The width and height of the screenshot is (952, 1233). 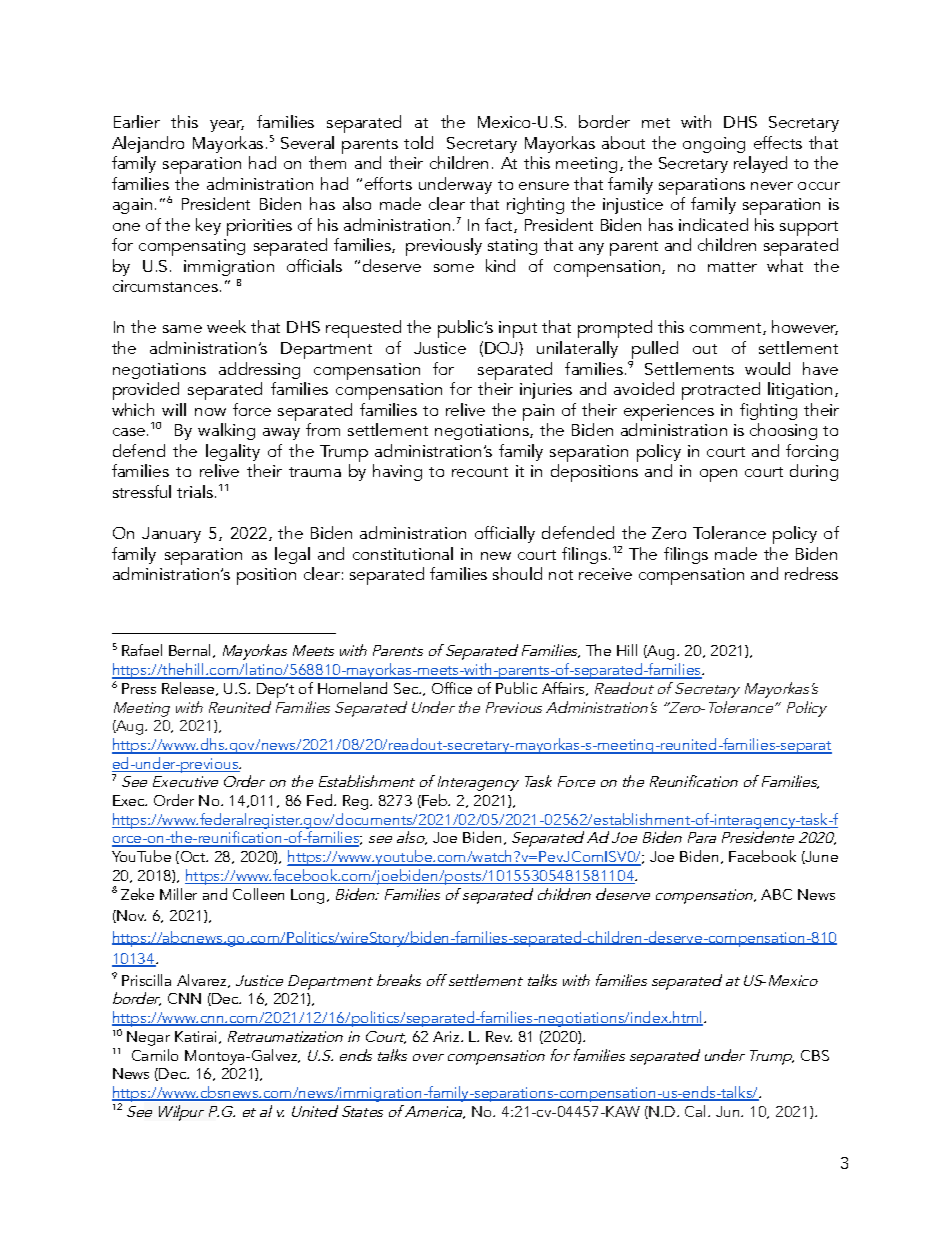 I want to click on Bernal, so click(x=191, y=651).
